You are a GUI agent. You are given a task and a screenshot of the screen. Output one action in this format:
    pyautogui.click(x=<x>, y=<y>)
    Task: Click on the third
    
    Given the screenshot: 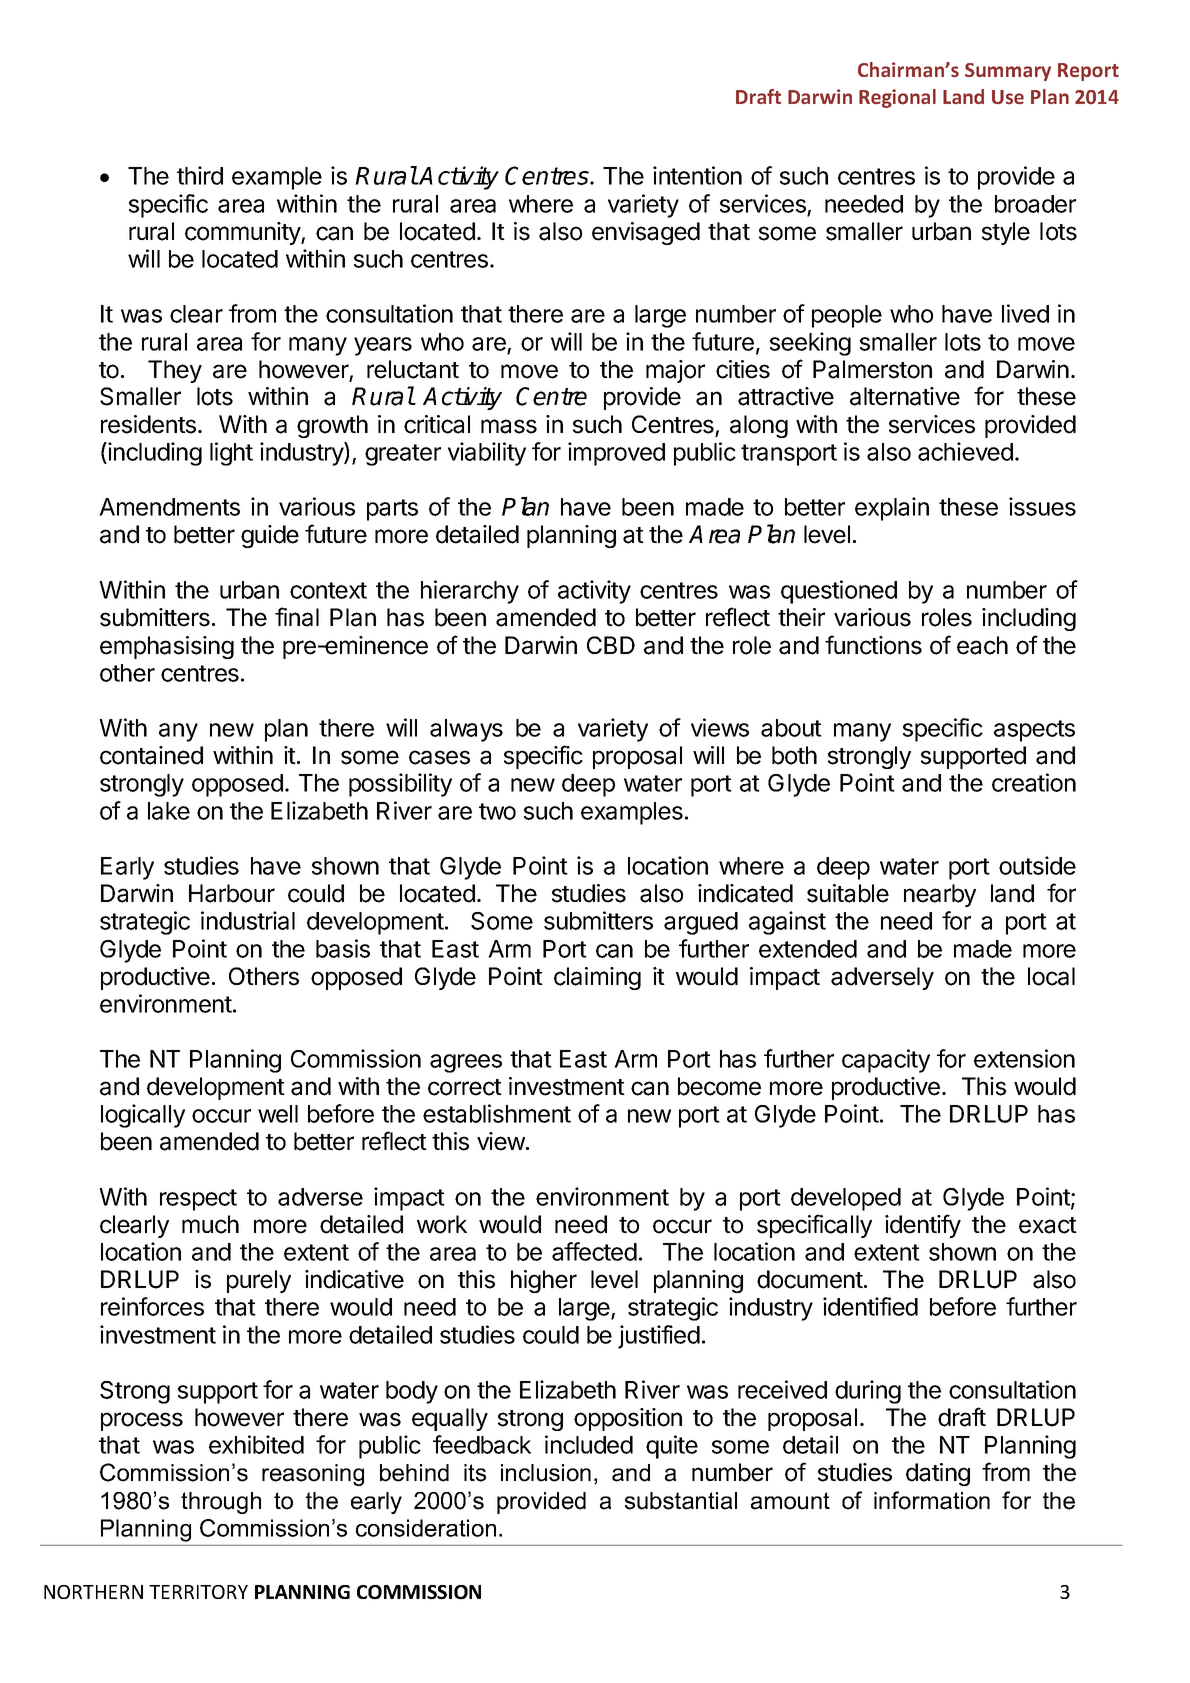 What is the action you would take?
    pyautogui.click(x=200, y=175)
